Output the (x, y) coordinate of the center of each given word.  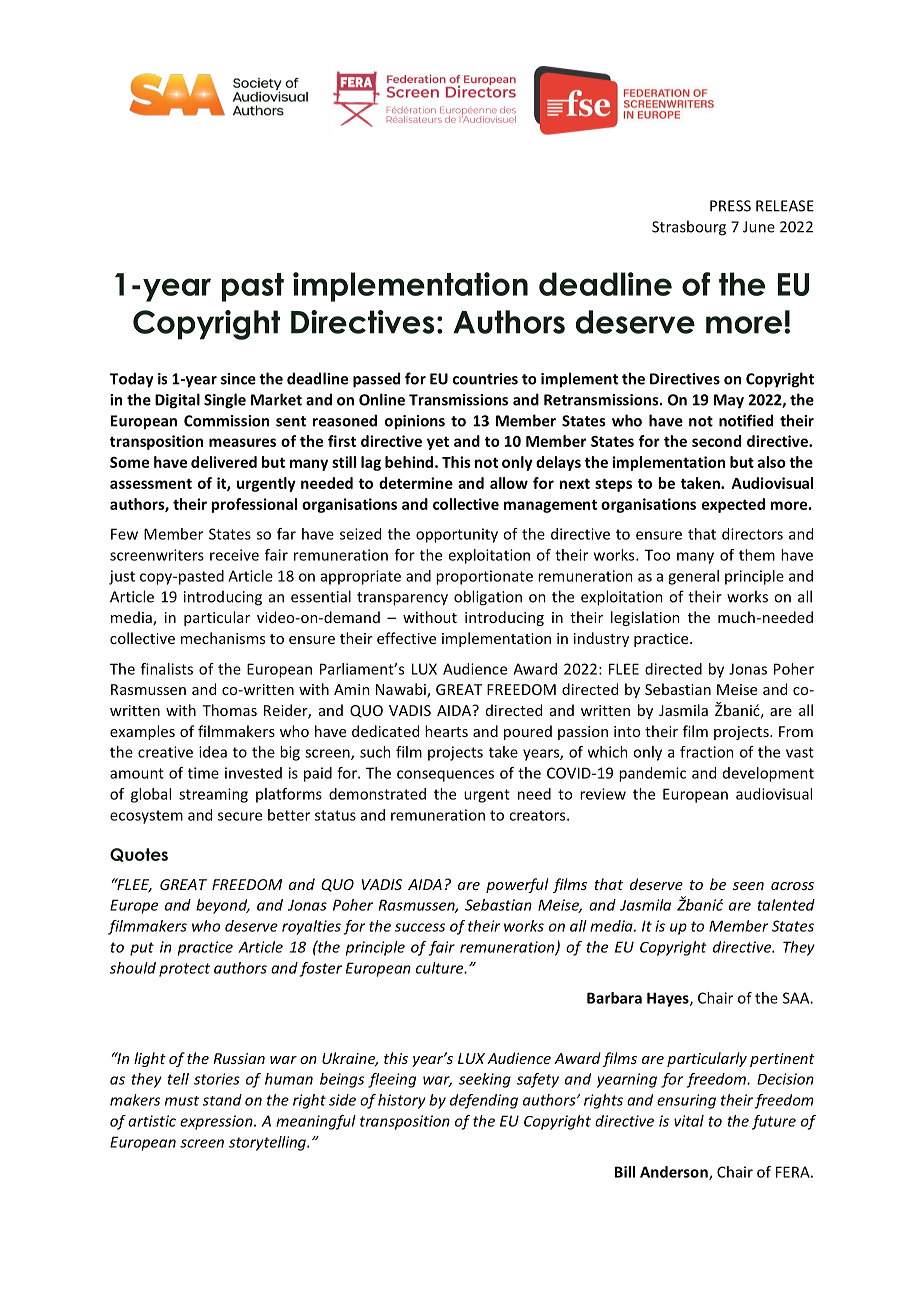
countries (485, 379)
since (238, 379)
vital (689, 1121)
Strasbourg (689, 228)
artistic (152, 1121)
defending (484, 1101)
